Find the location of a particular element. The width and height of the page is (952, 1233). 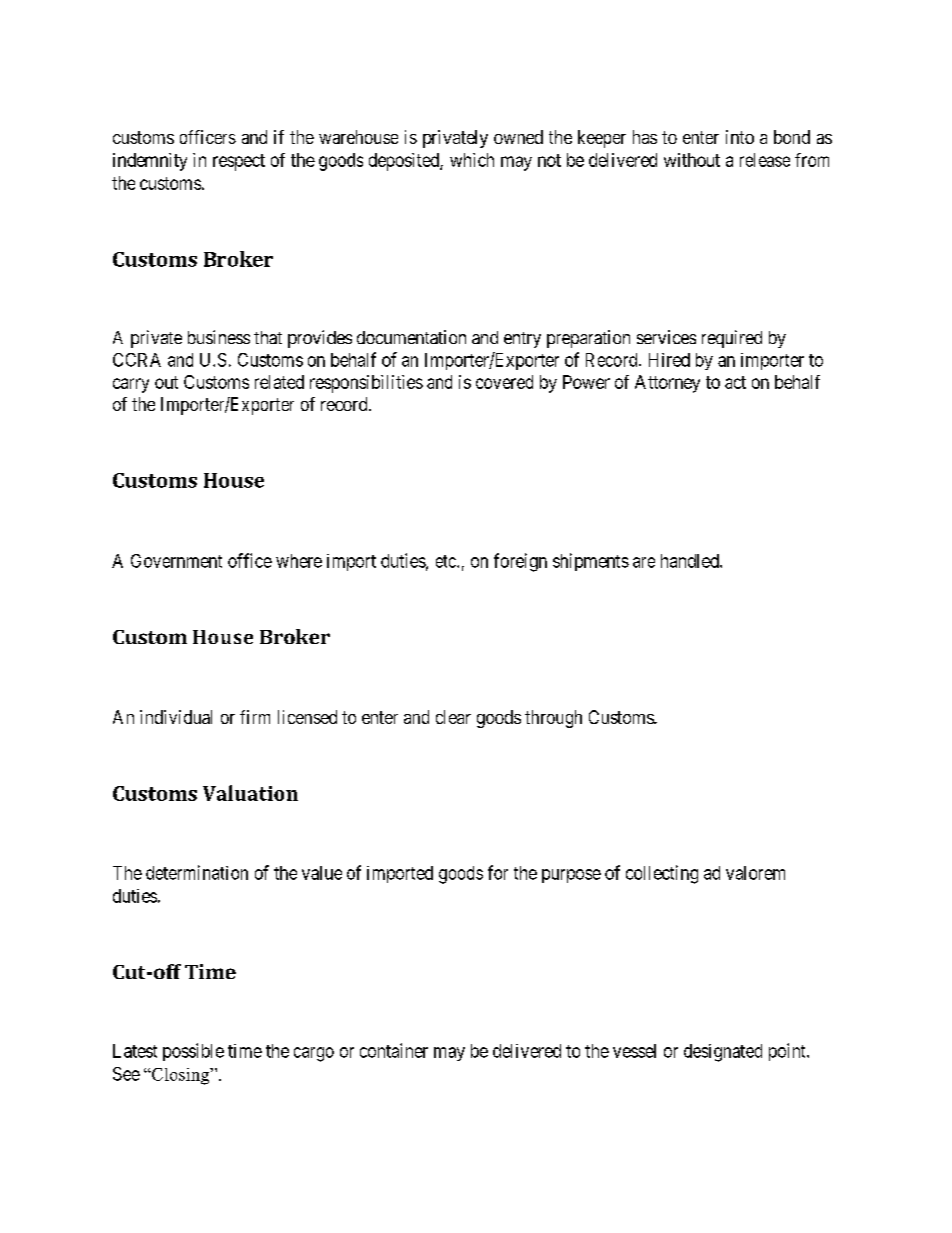

release is located at coordinates (765, 160).
